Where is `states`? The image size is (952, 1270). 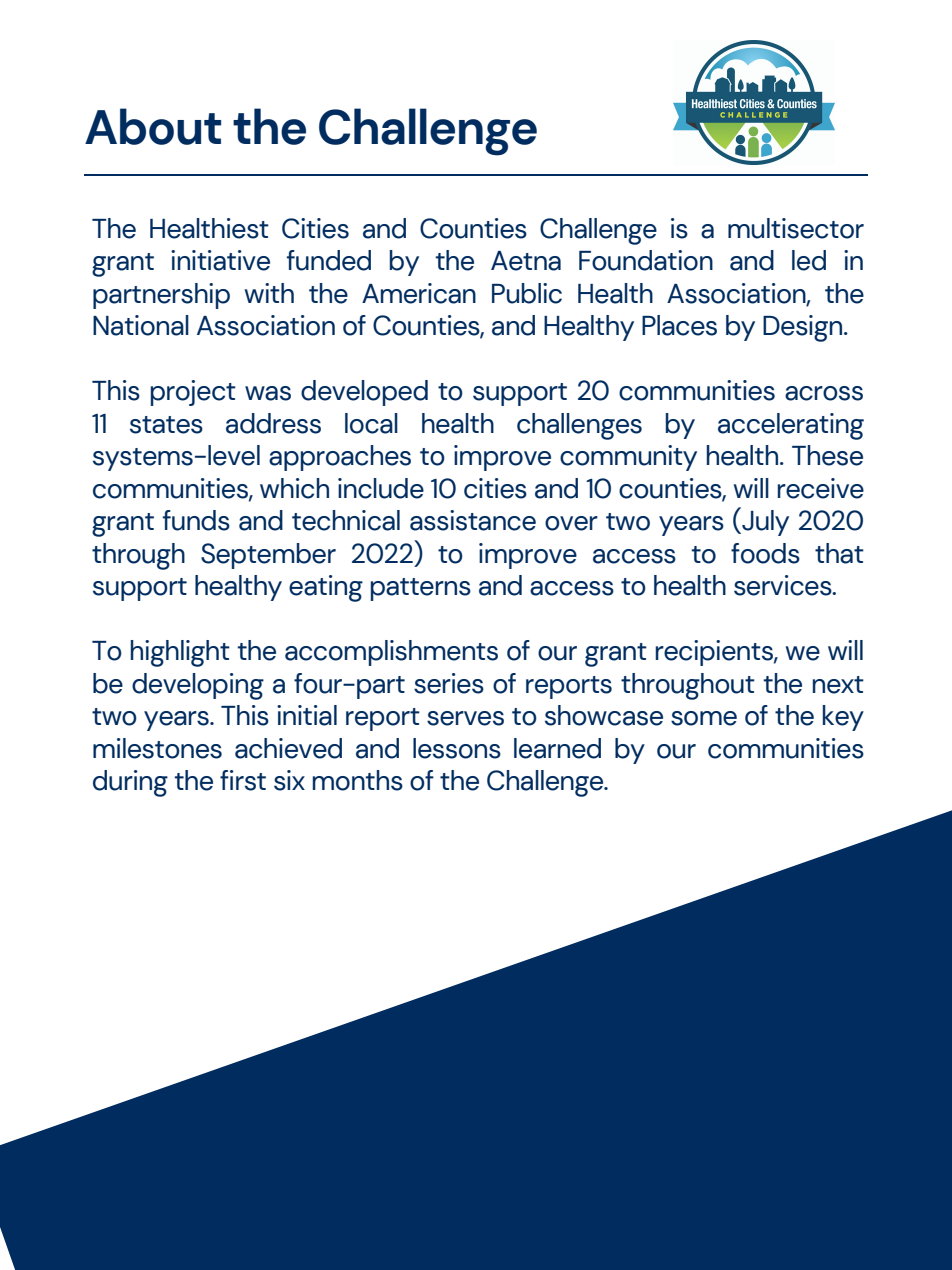
states is located at coordinates (166, 425).
